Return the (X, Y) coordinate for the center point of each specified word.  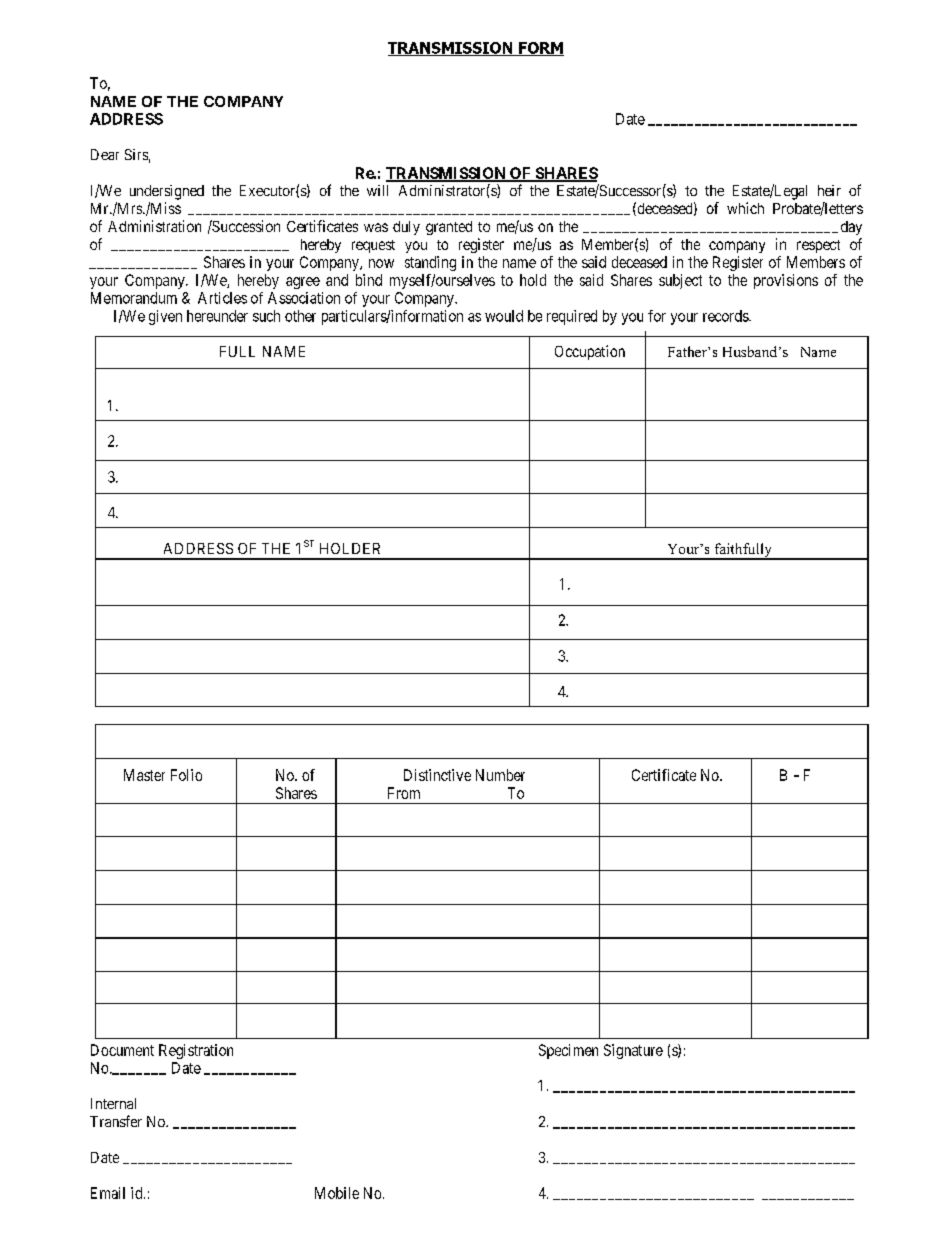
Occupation (590, 352)
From (404, 793)
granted (449, 228)
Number (500, 775)
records (726, 316)
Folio (186, 775)
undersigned (167, 192)
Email (108, 1193)
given (165, 317)
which (745, 208)
